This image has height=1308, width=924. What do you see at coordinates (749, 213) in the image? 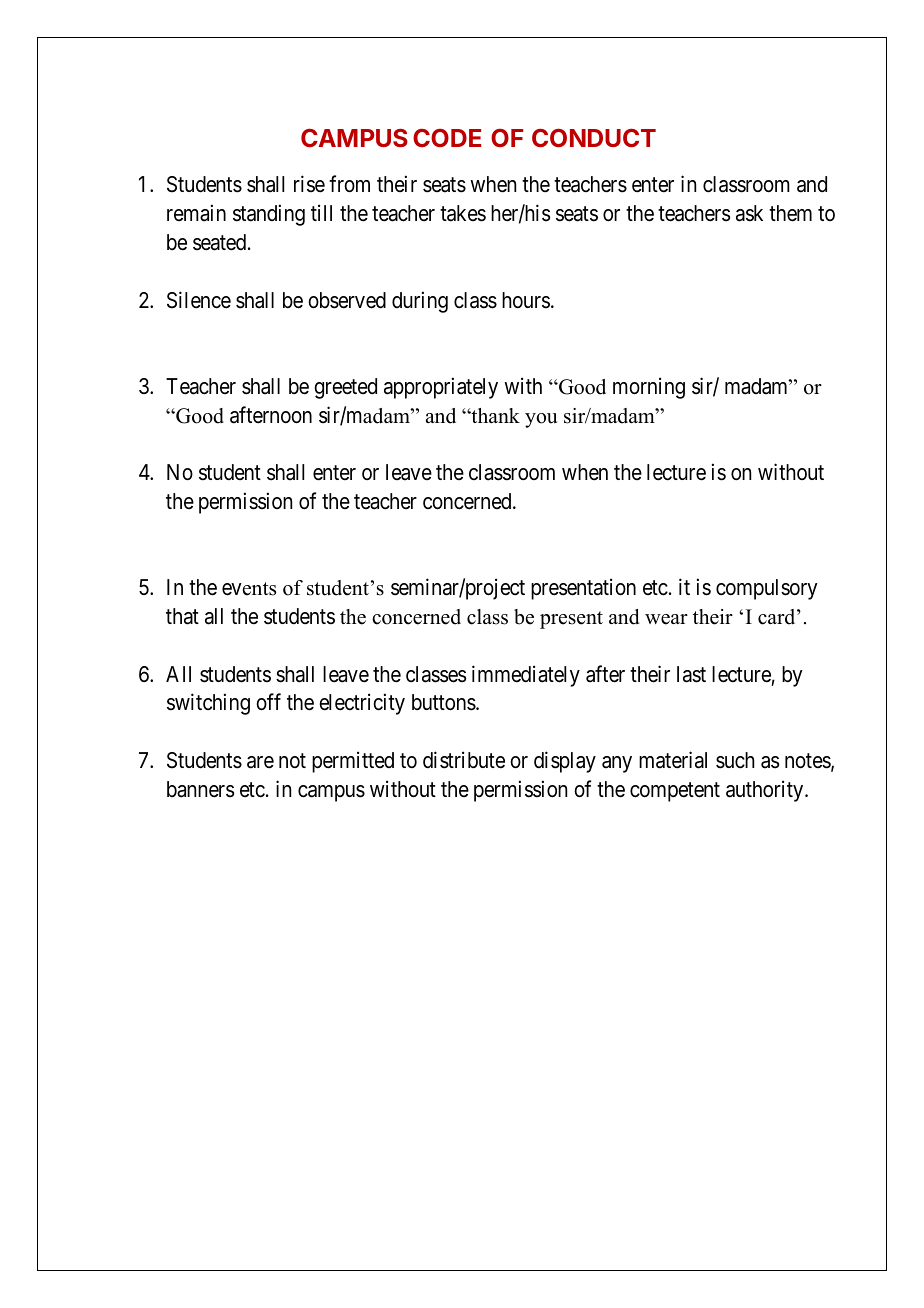
I see `ask` at bounding box center [749, 213].
